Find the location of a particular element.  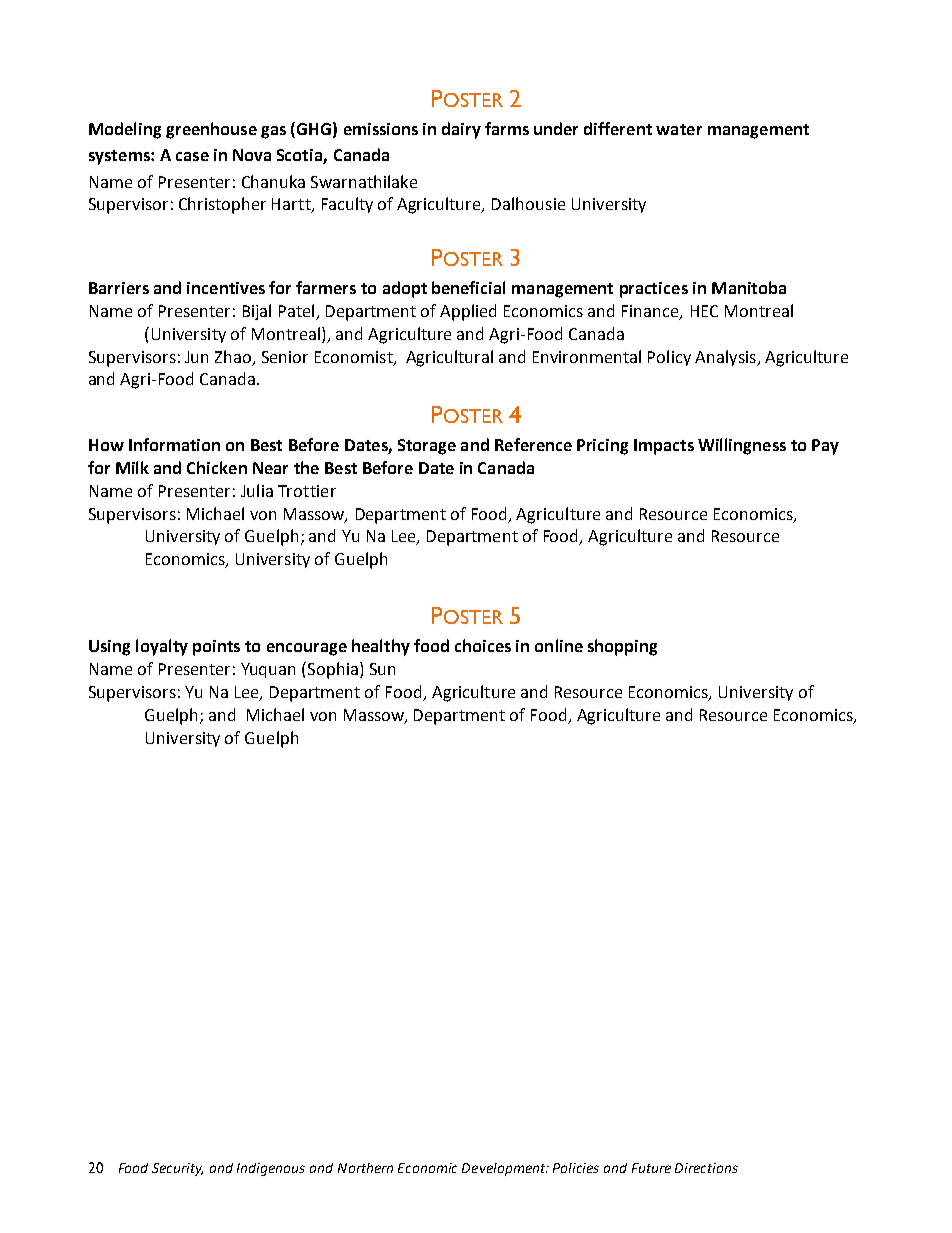

case is located at coordinates (192, 156).
